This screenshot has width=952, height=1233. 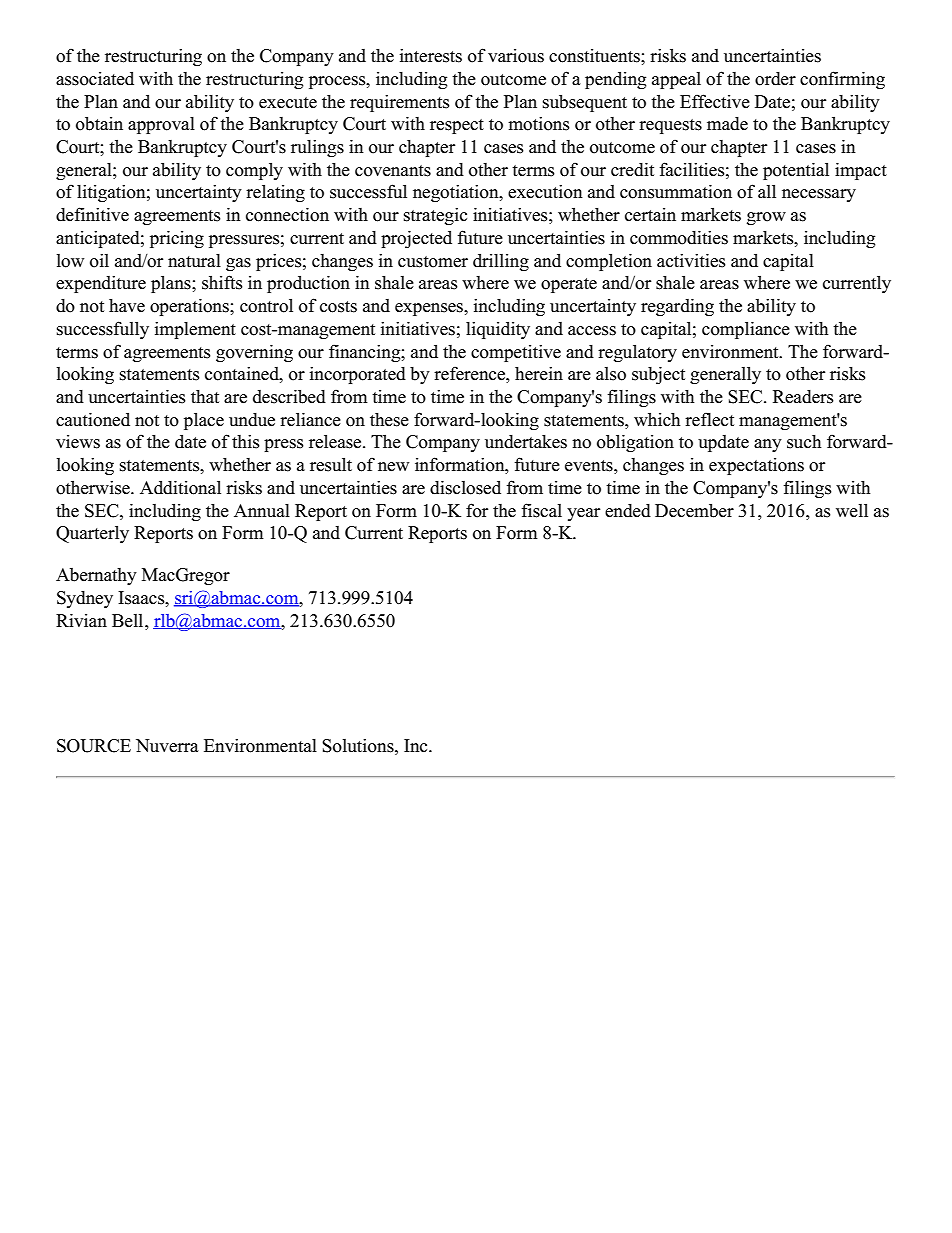 I want to click on order, so click(x=775, y=79).
